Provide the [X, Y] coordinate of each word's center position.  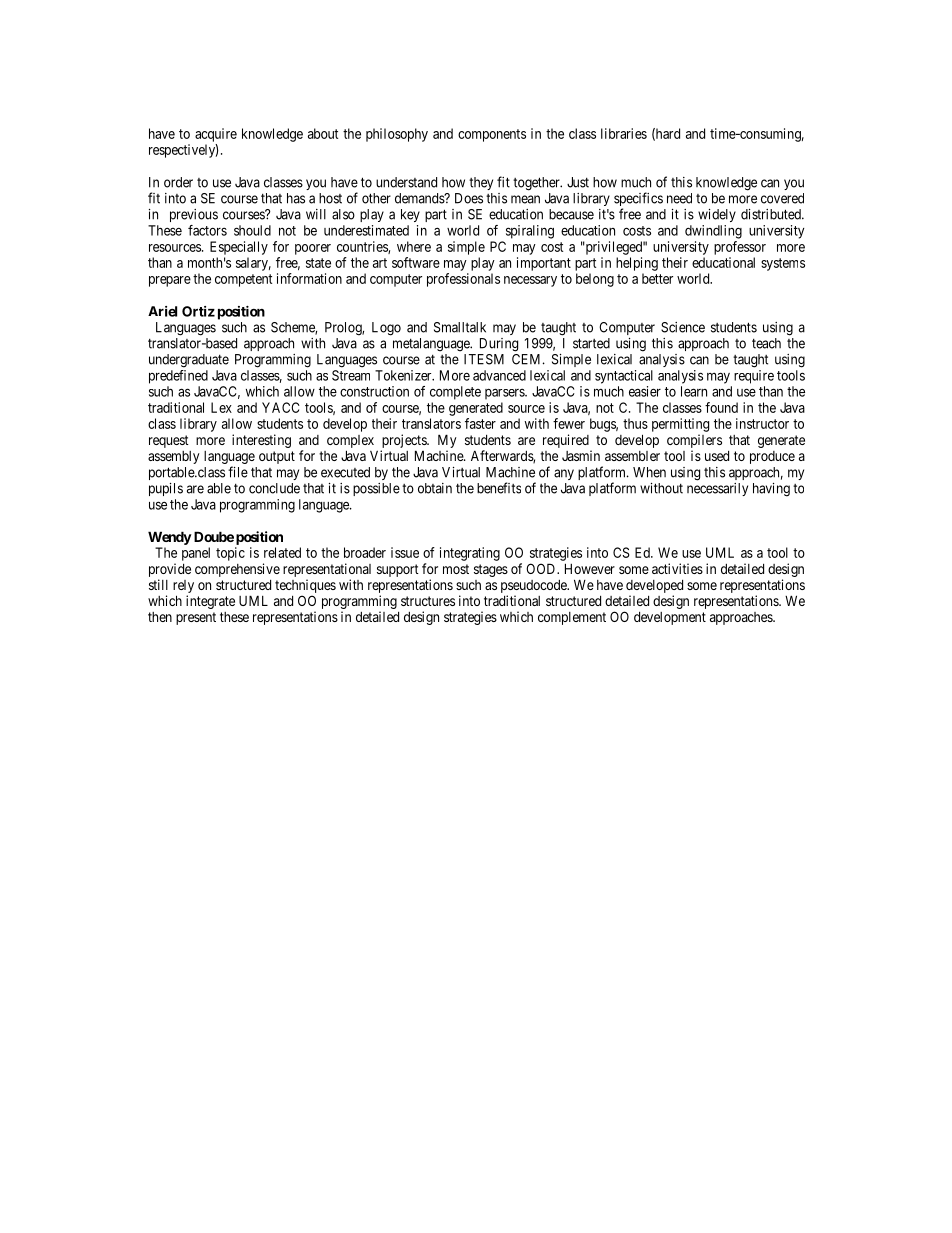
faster [480, 423]
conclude [274, 488]
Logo [386, 329]
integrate [210, 602]
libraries [624, 133]
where [414, 246]
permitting [680, 425]
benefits [499, 488]
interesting [261, 441]
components [492, 135]
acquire [216, 135]
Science [683, 327]
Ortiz [198, 311]
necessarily [717, 489]
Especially [239, 248]
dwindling [713, 232]
